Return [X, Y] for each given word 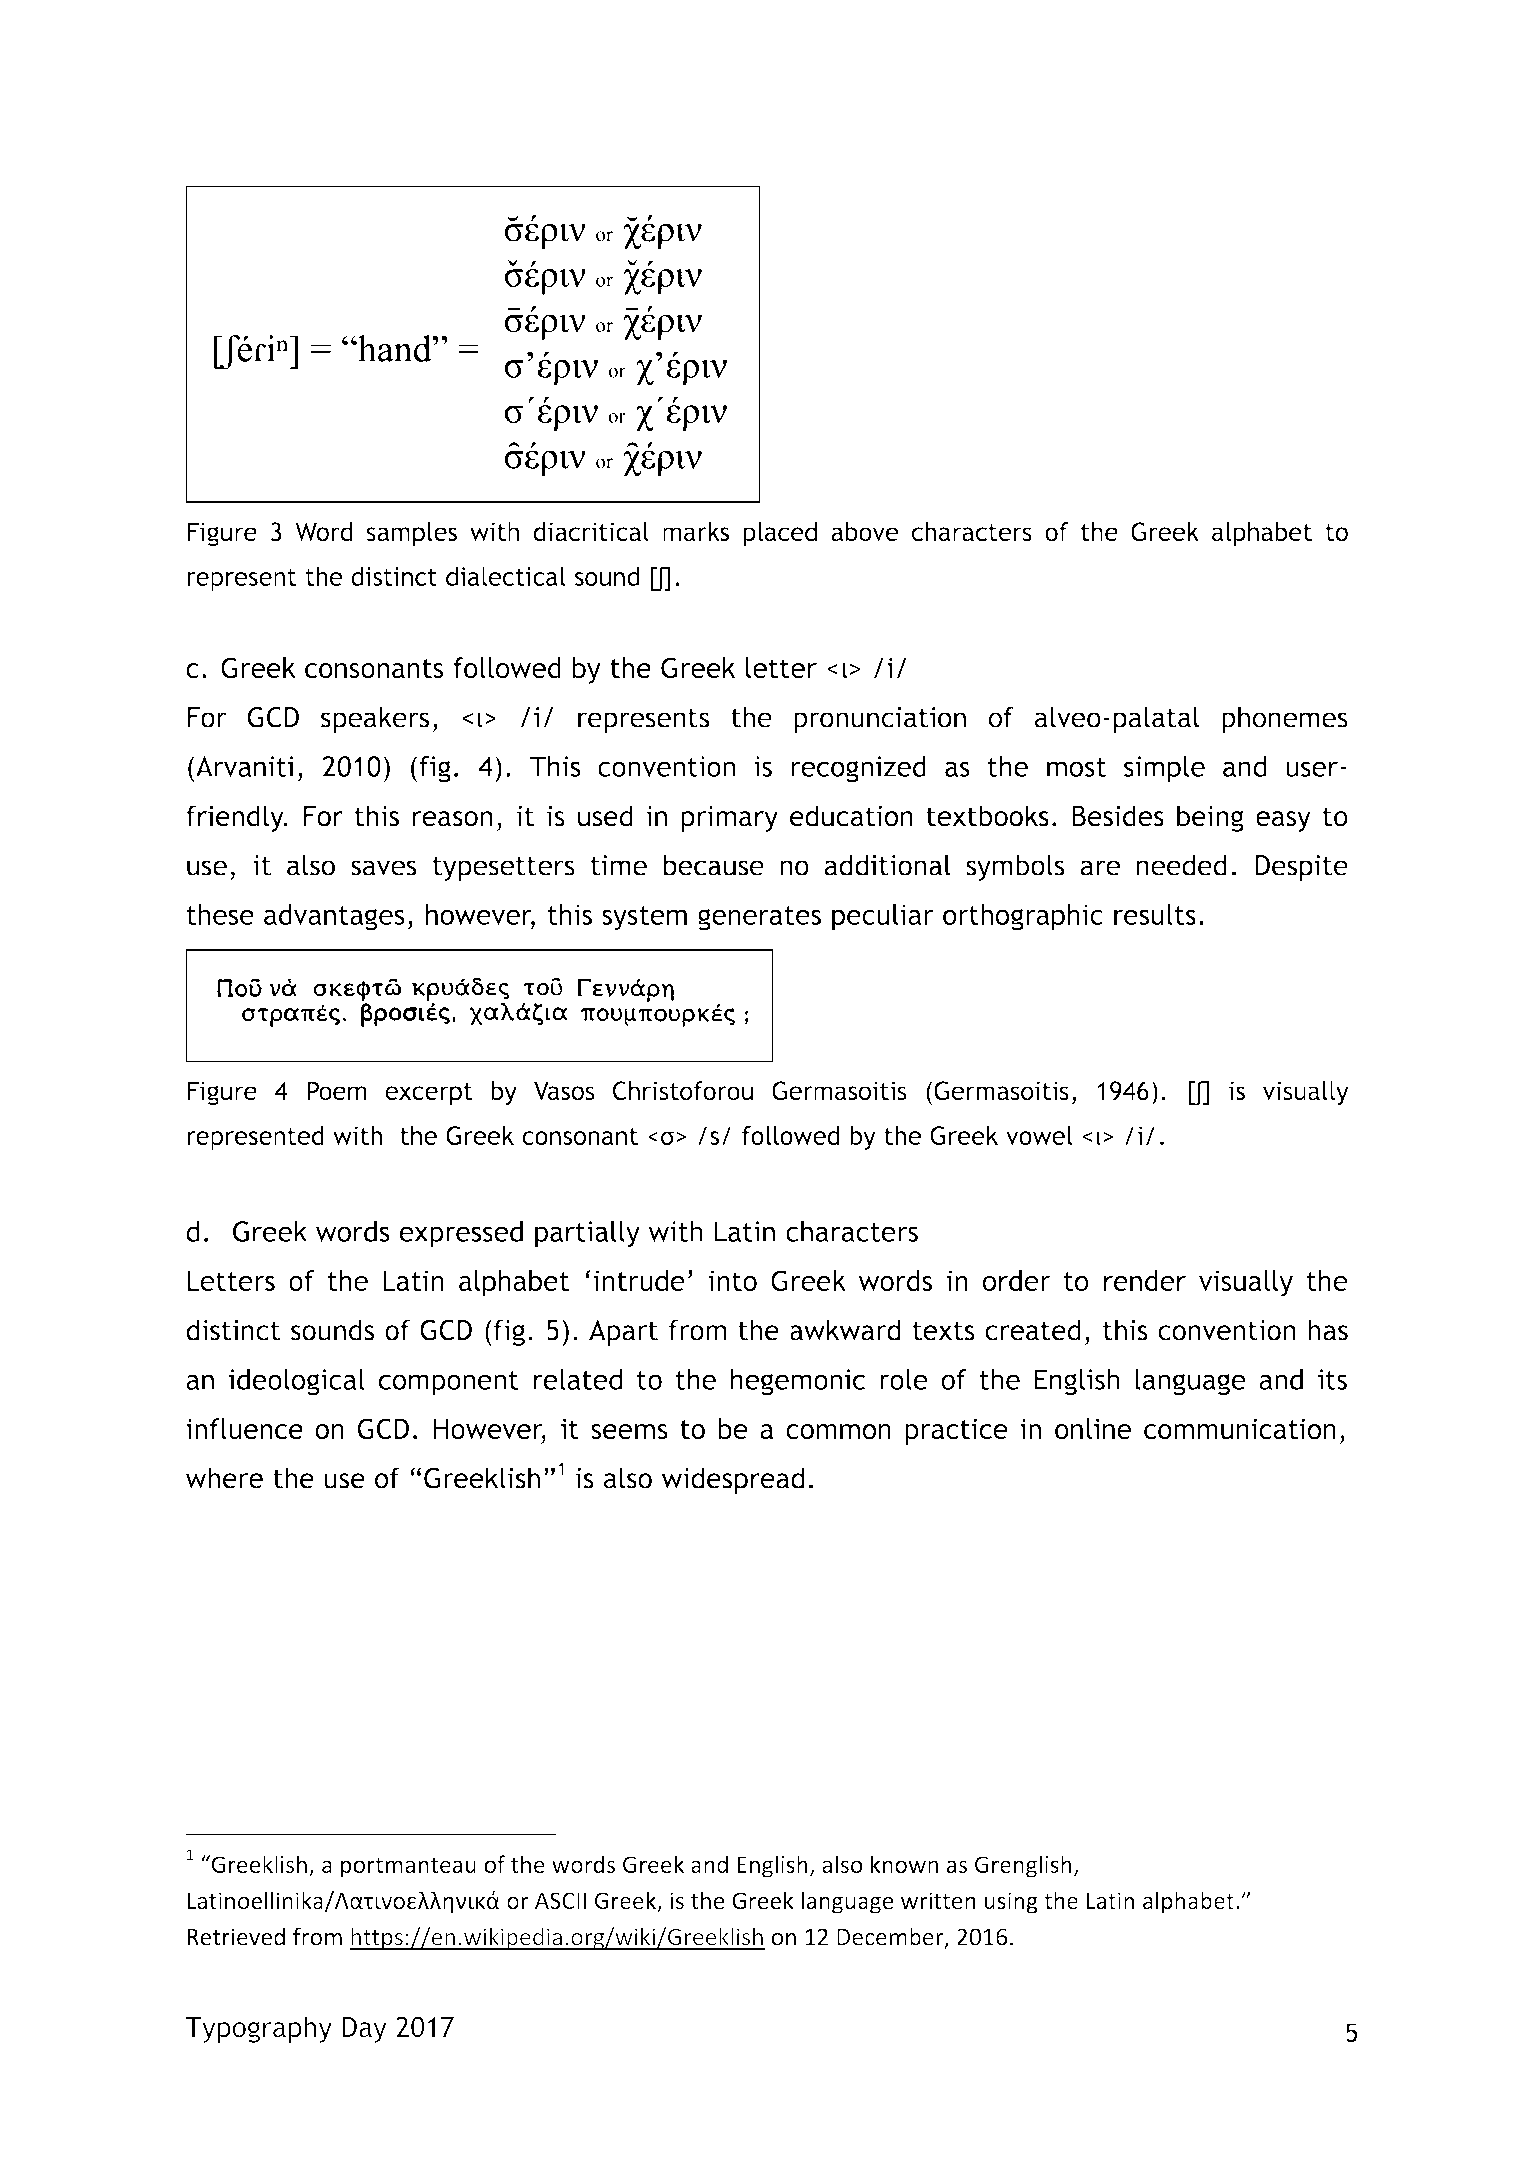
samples [412, 534]
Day [365, 2030]
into [733, 1280]
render [1145, 1280]
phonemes [1285, 719]
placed [780, 534]
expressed [461, 1234]
